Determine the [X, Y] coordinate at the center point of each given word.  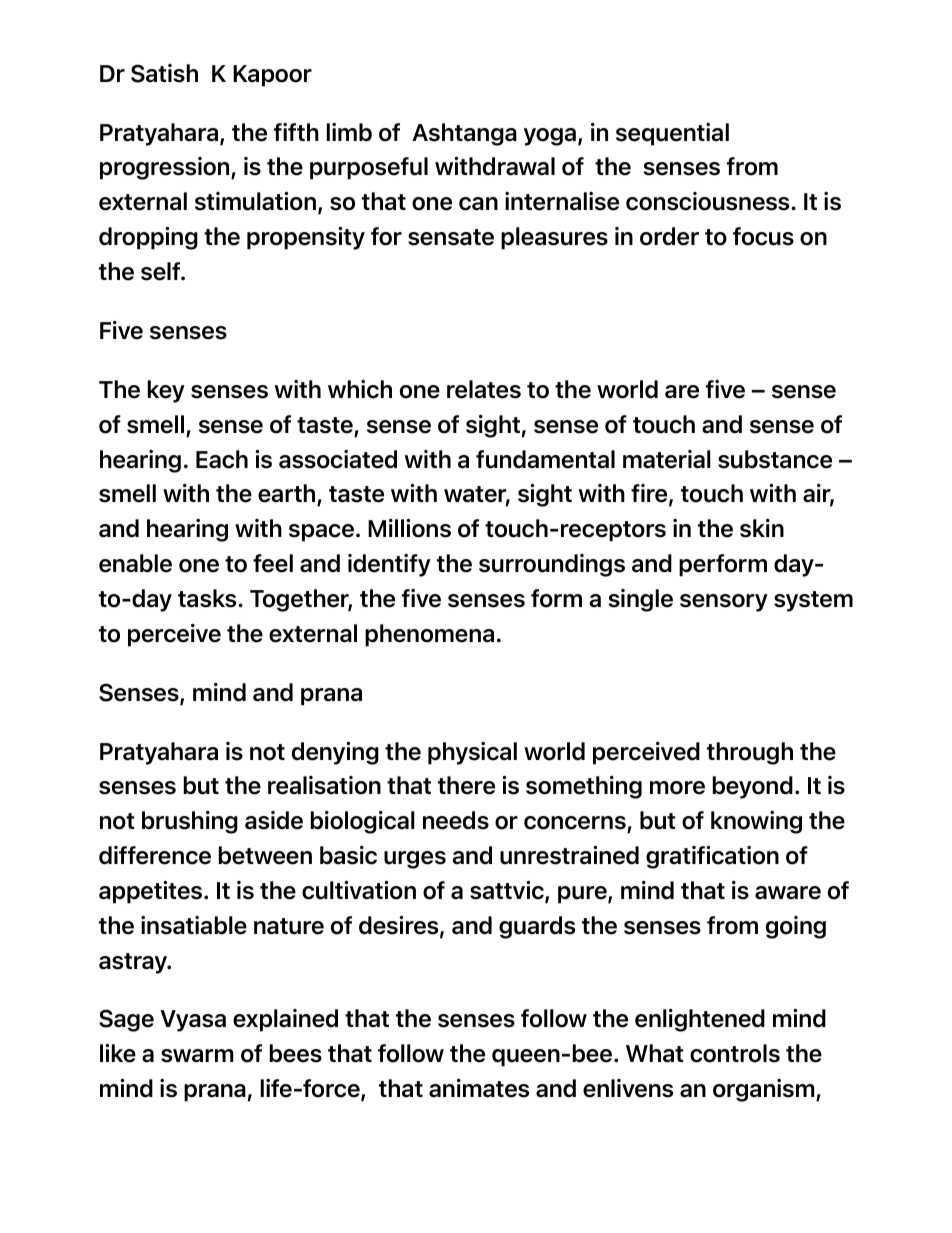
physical [472, 753]
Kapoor [272, 76]
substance [775, 459]
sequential [672, 134]
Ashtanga [464, 134]
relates [484, 389]
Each [222, 459]
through [750, 753]
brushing [190, 822]
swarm [197, 1056]
